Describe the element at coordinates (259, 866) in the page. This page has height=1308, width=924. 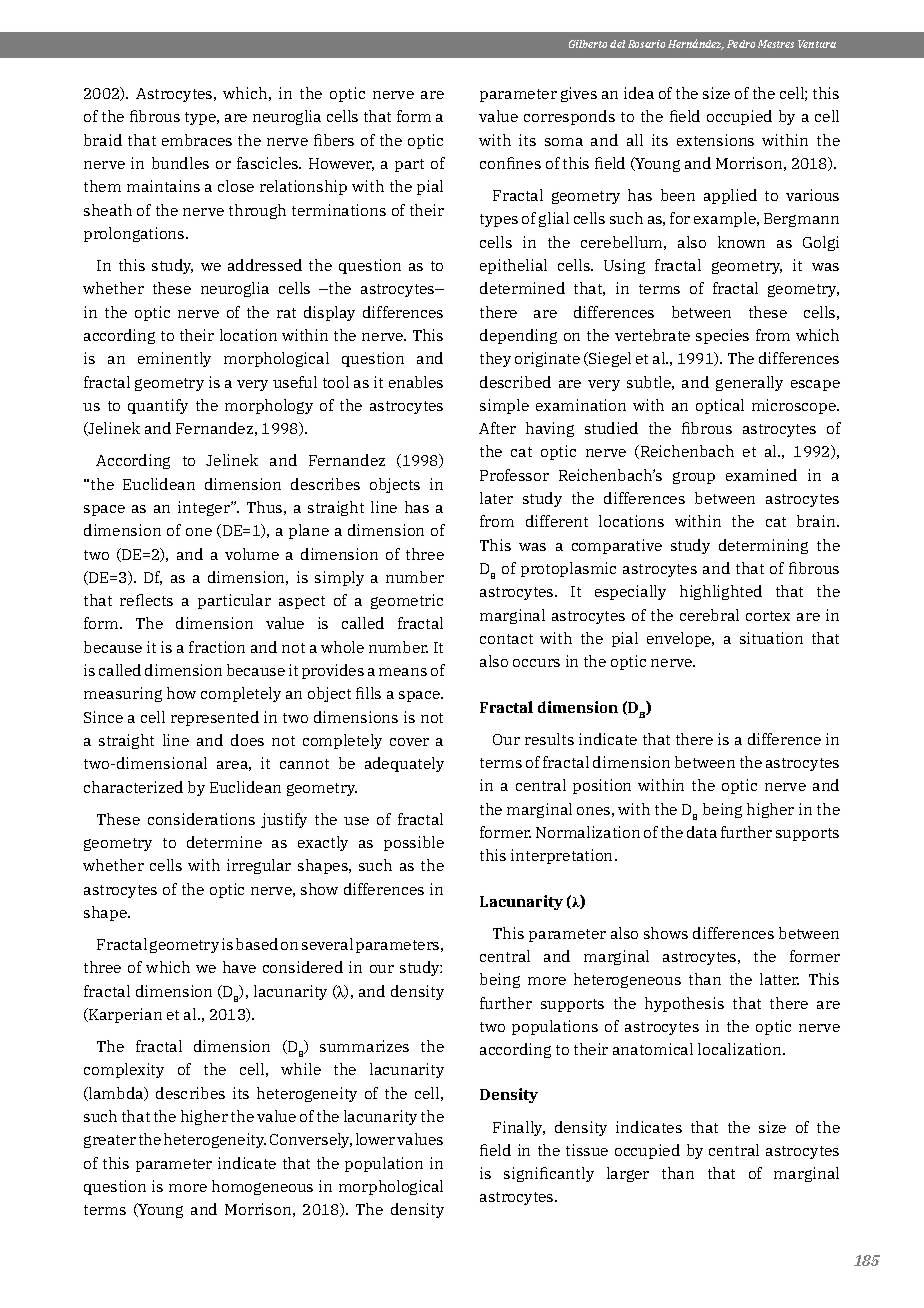
I see `irregular` at that location.
